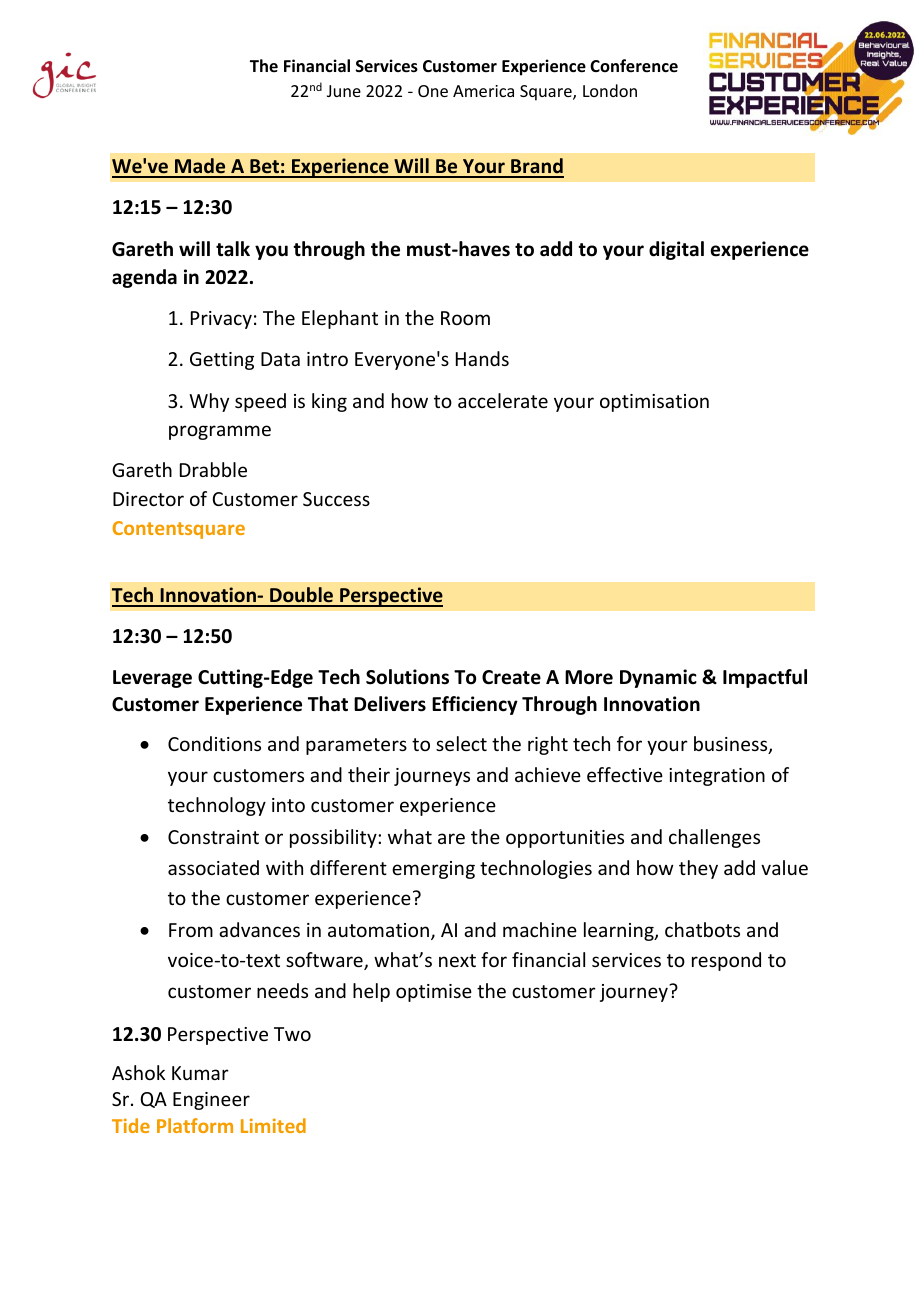 This screenshot has height=1308, width=924. I want to click on Getting, so click(222, 361).
